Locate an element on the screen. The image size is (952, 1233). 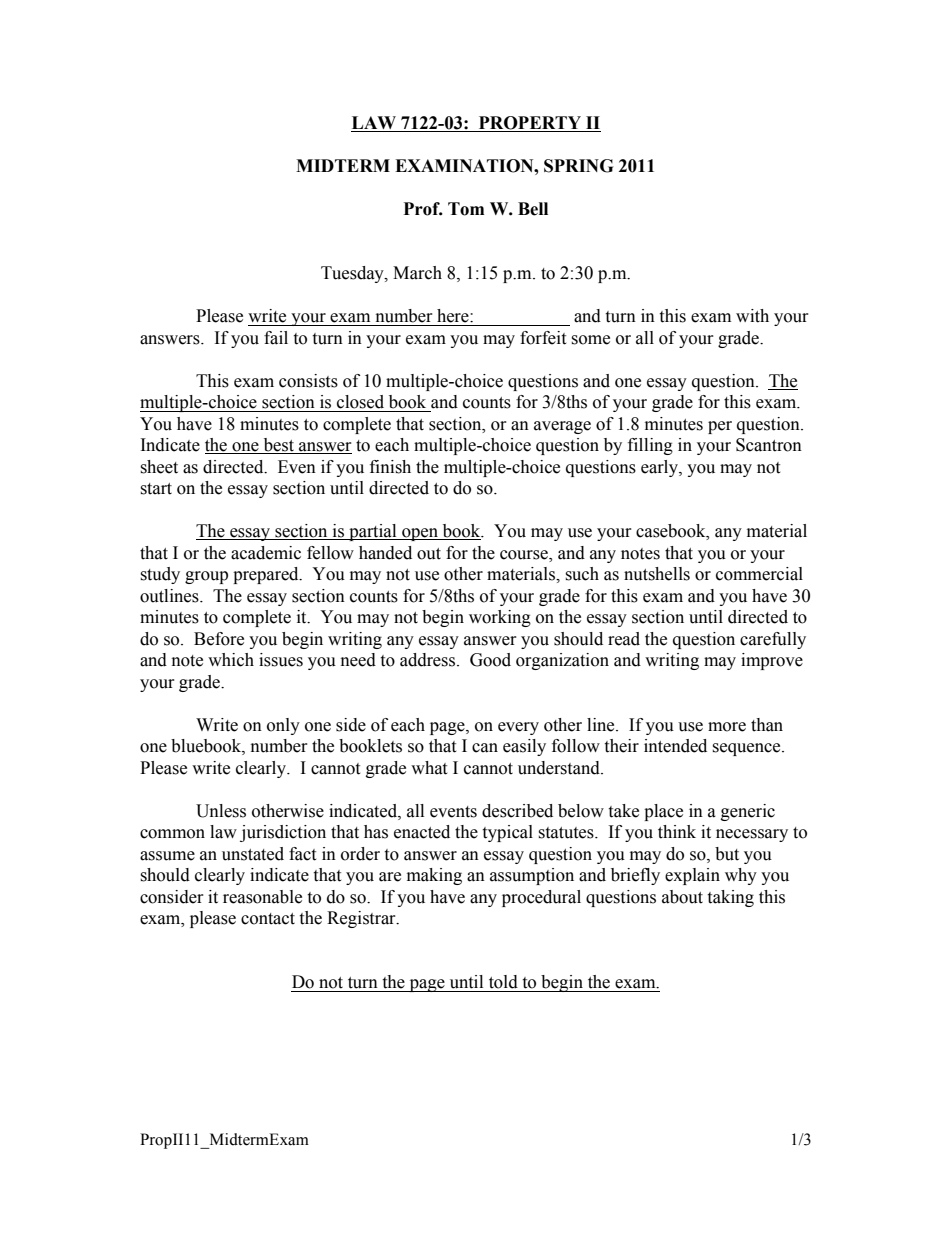
SPRING is located at coordinates (578, 166).
